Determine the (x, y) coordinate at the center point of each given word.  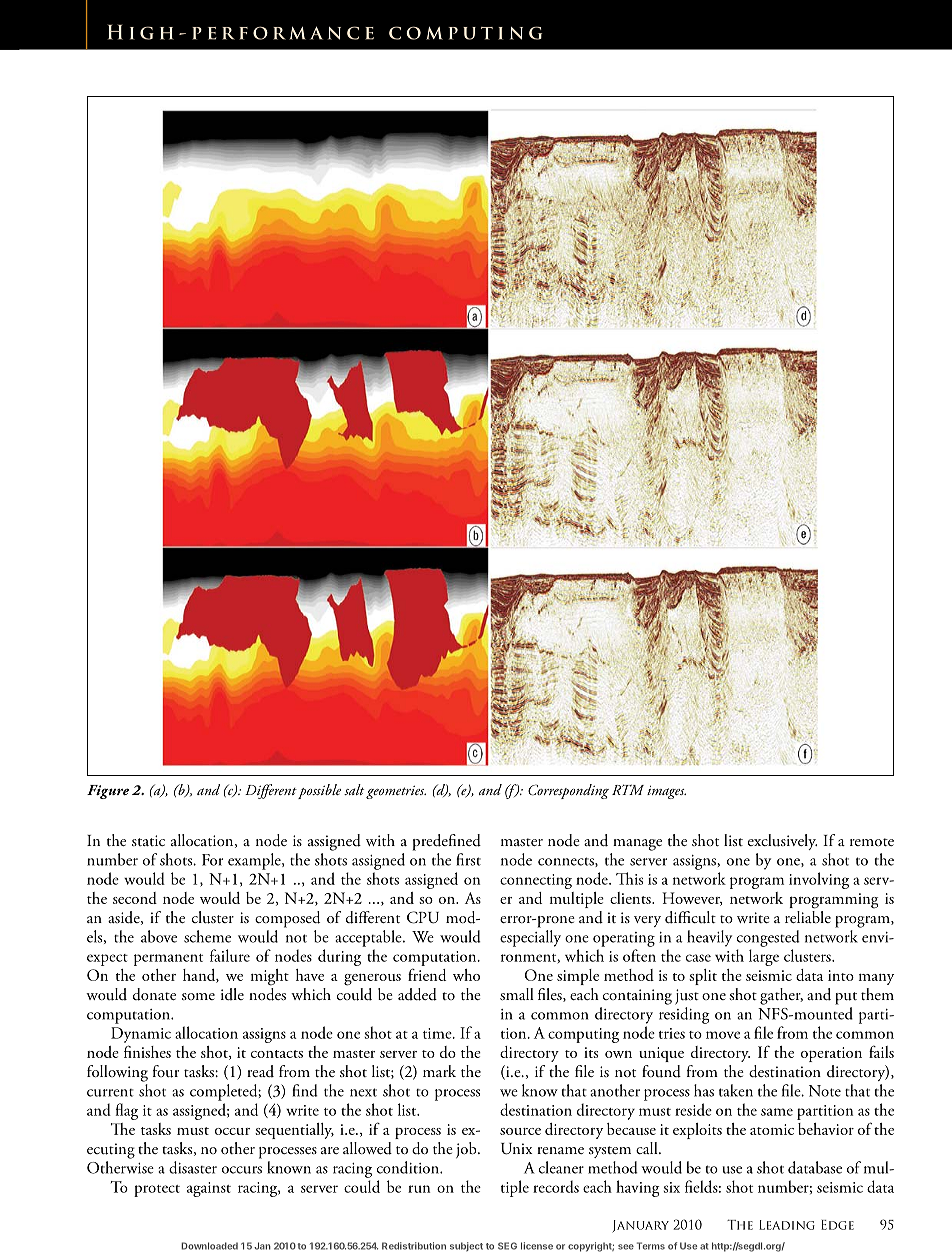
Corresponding (568, 791)
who (466, 975)
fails (881, 1051)
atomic (772, 1129)
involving (819, 880)
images (666, 792)
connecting (536, 881)
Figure (108, 792)
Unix (516, 1149)
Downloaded (209, 1246)
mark (439, 1071)
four (166, 1071)
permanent (168, 960)
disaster (193, 1167)
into (841, 975)
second (135, 898)
